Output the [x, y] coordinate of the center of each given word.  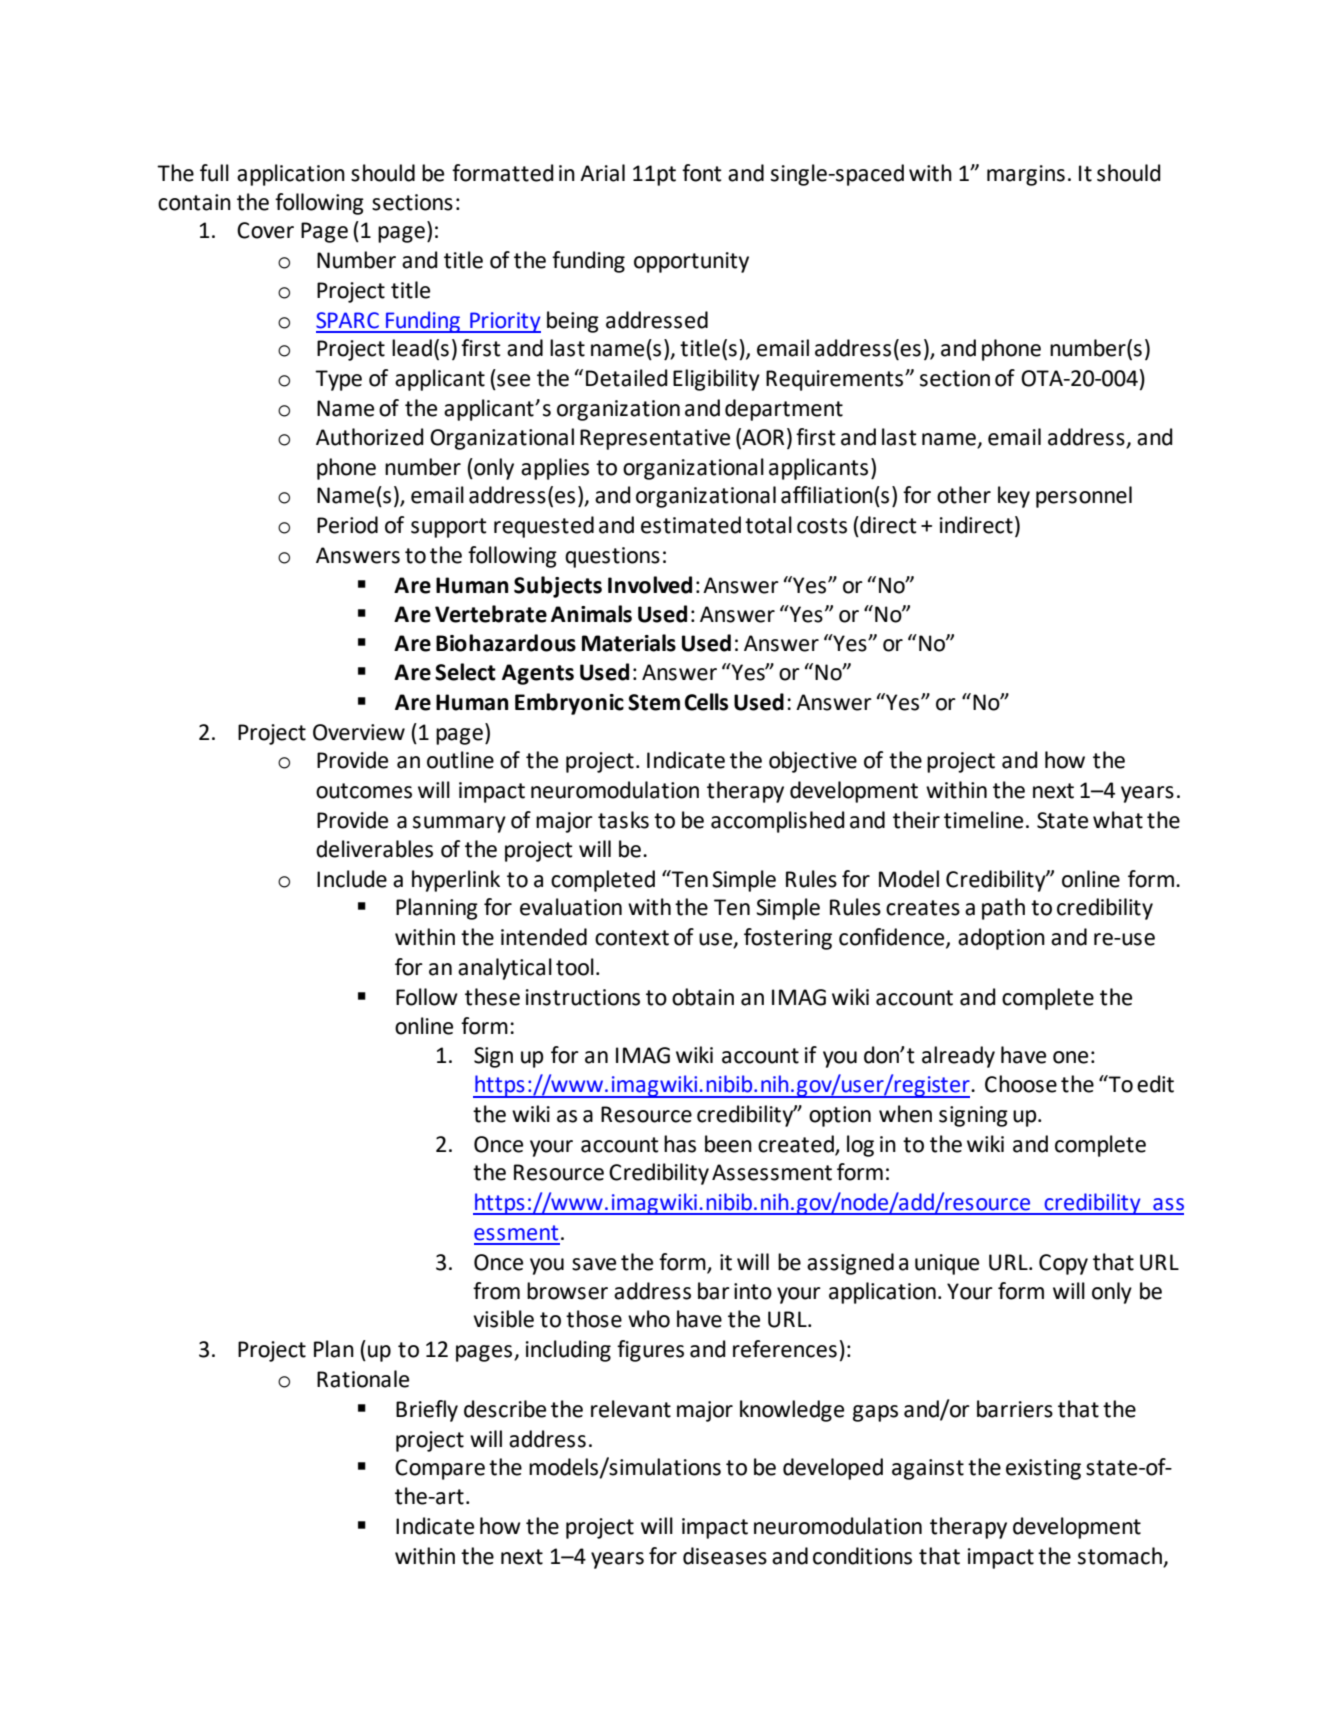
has [680, 1144]
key [1014, 497]
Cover [265, 230]
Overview [359, 732]
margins [1026, 175]
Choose [1021, 1084]
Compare [440, 1469]
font [702, 173]
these [492, 997]
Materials [629, 643]
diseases [725, 1556]
